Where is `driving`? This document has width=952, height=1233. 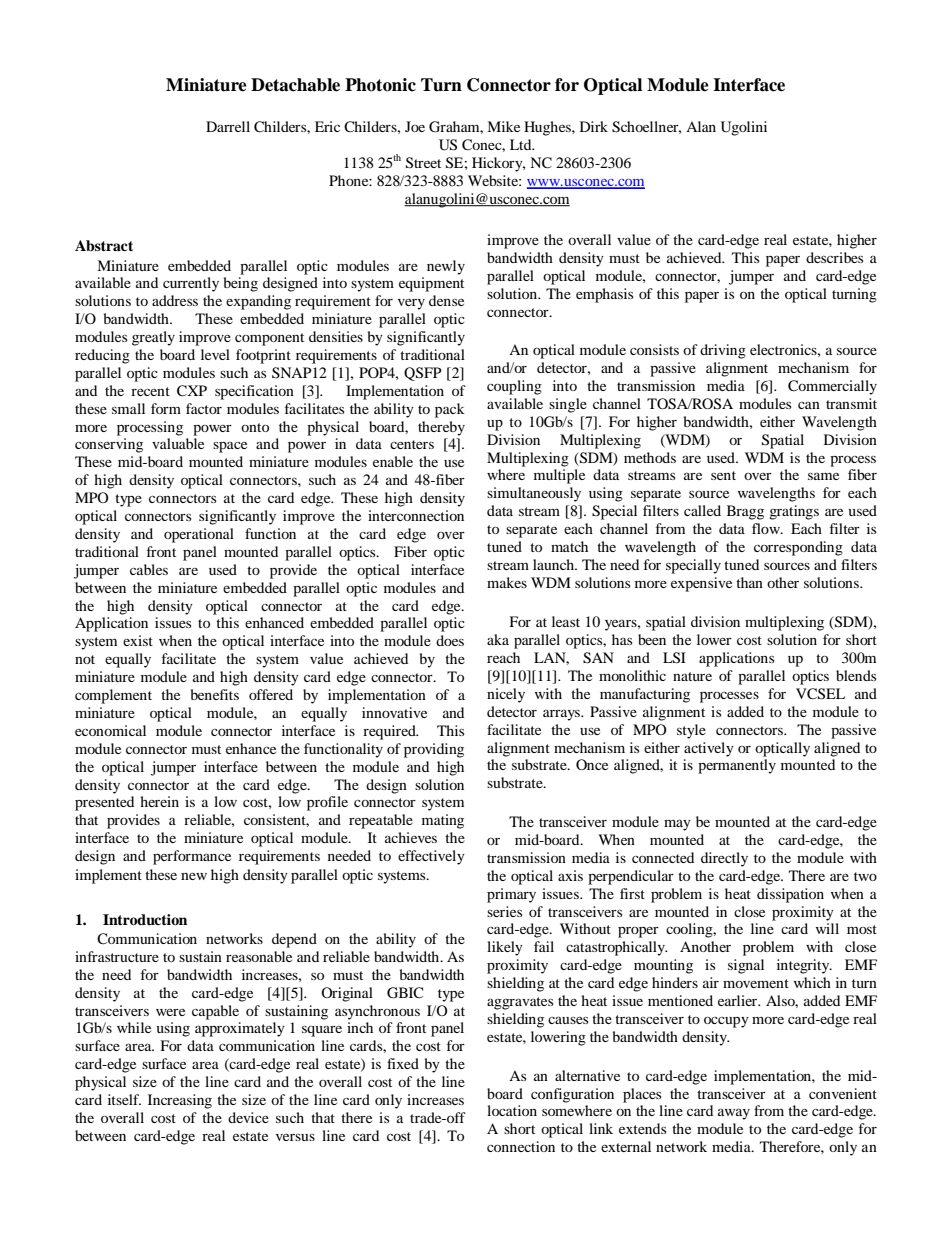
driving is located at coordinates (723, 351).
